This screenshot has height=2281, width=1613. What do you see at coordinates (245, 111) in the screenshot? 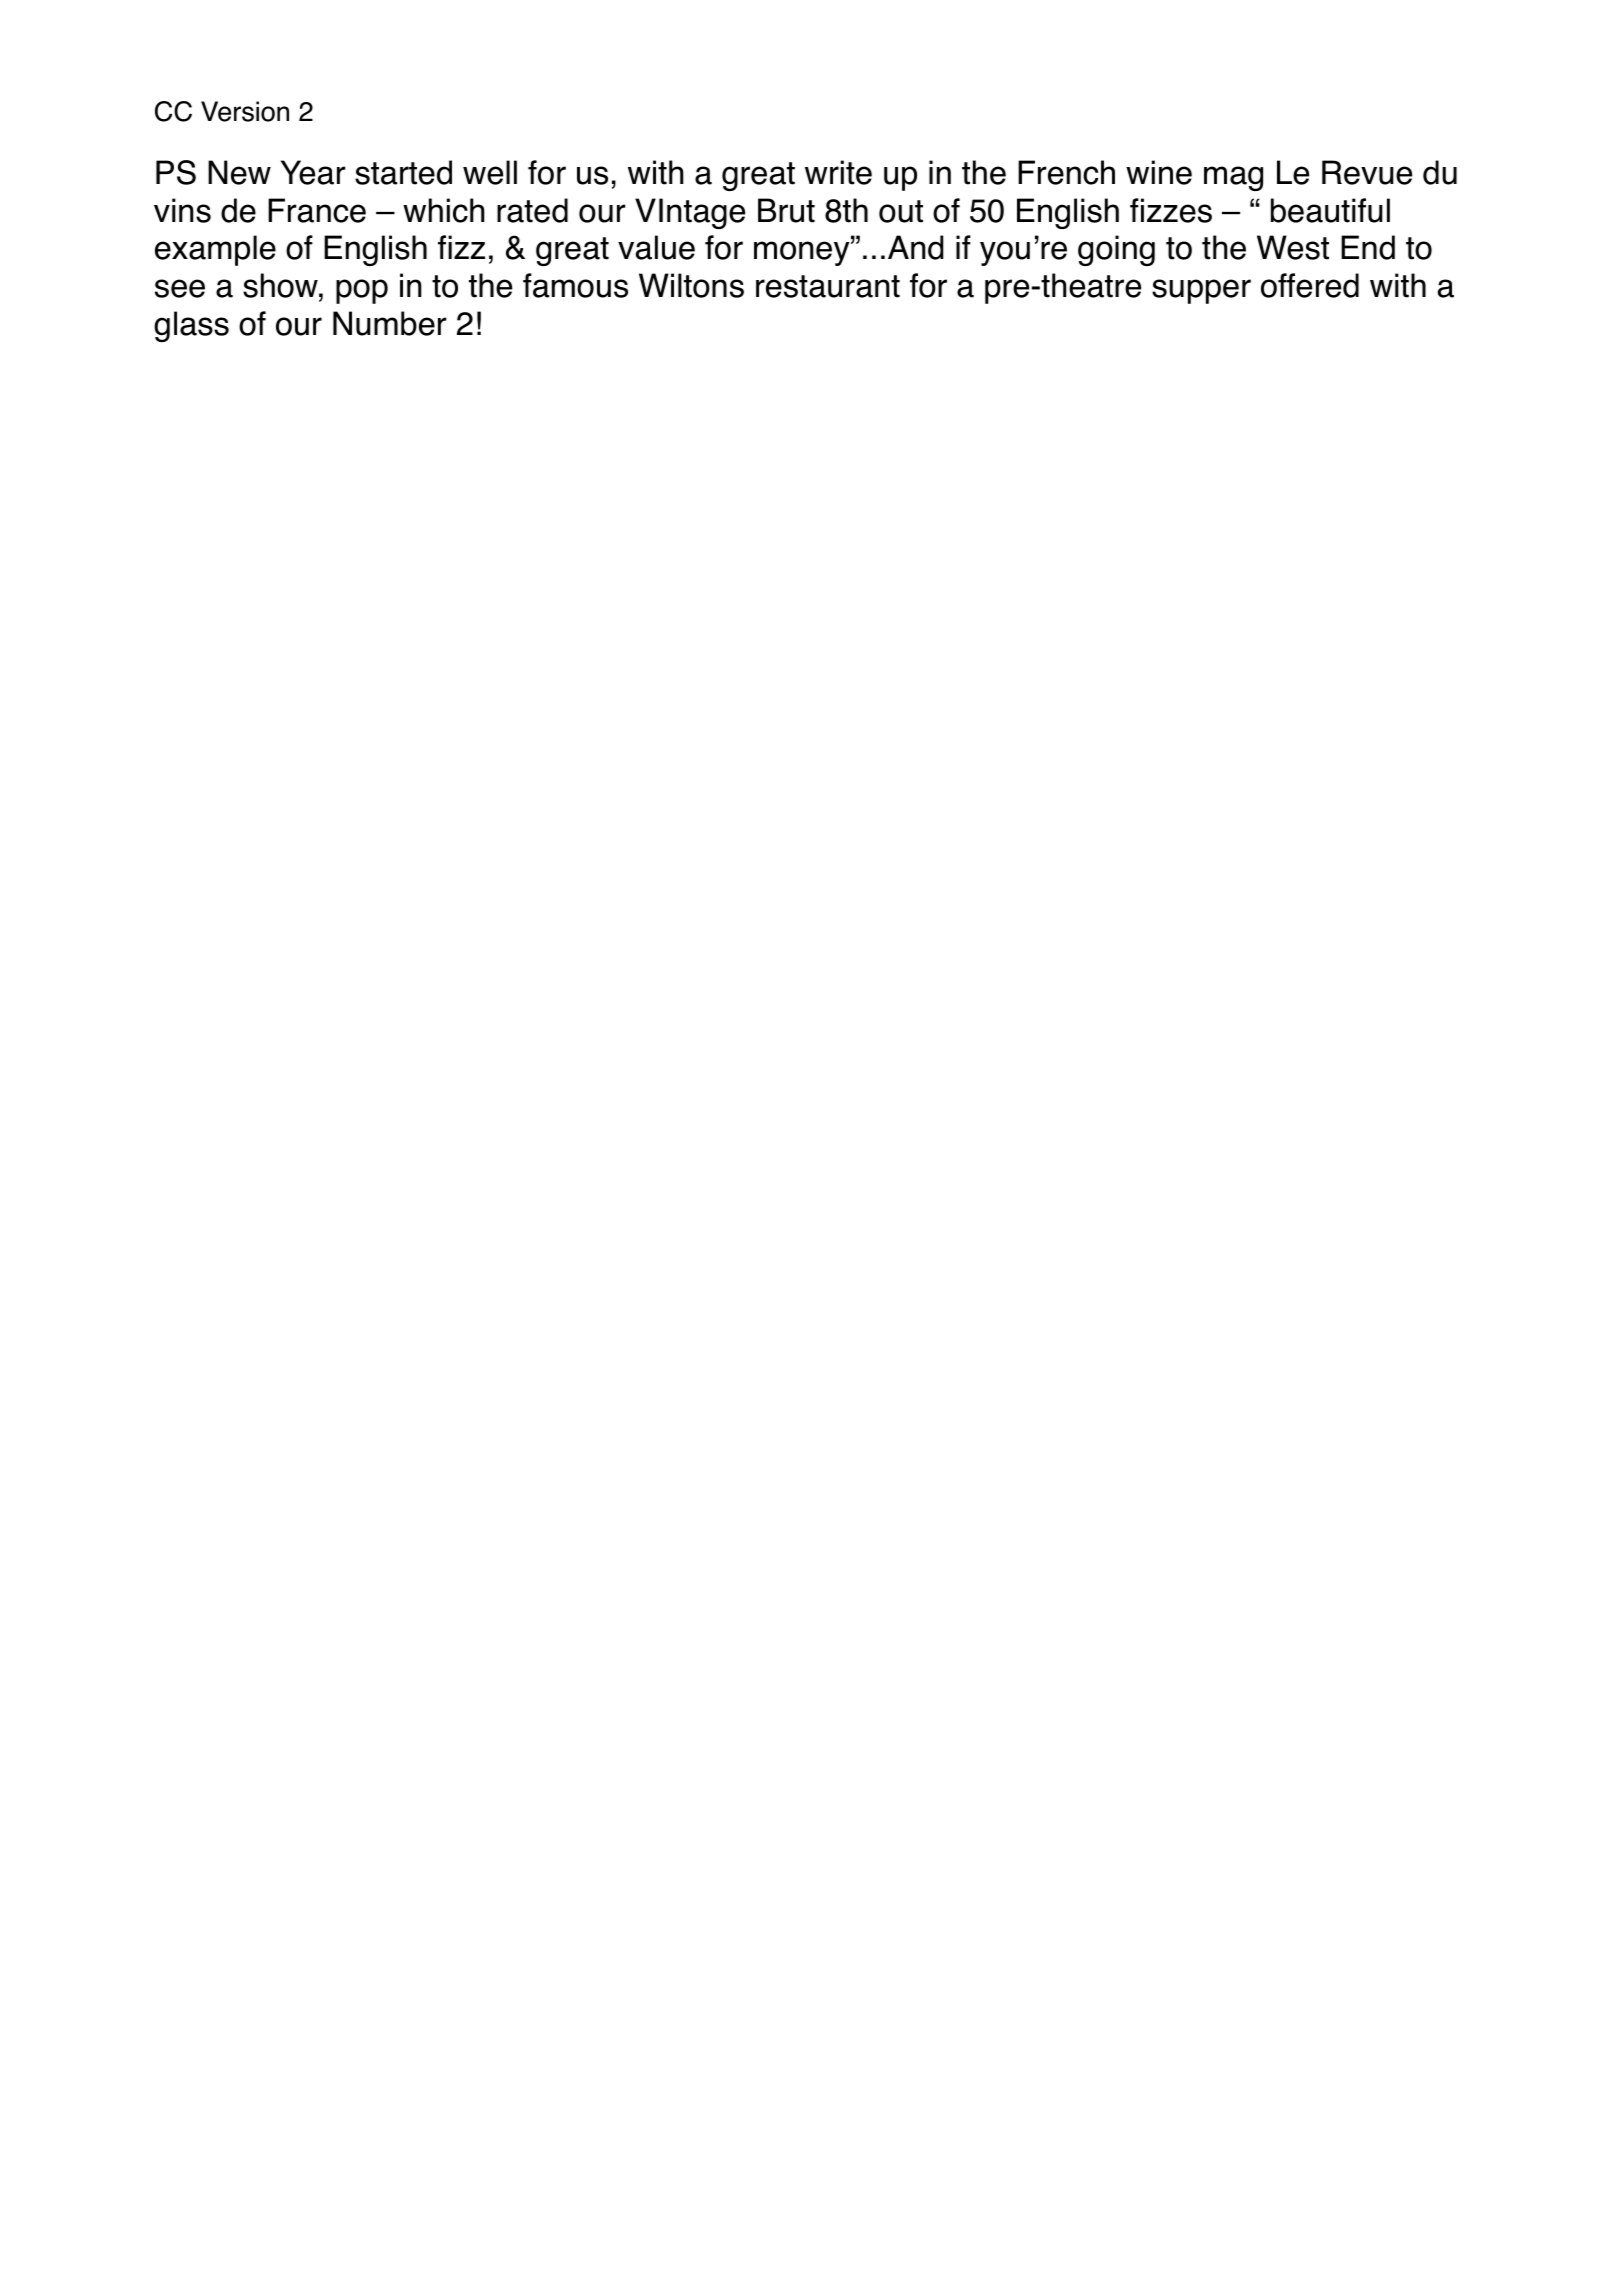
I see `Version` at bounding box center [245, 111].
